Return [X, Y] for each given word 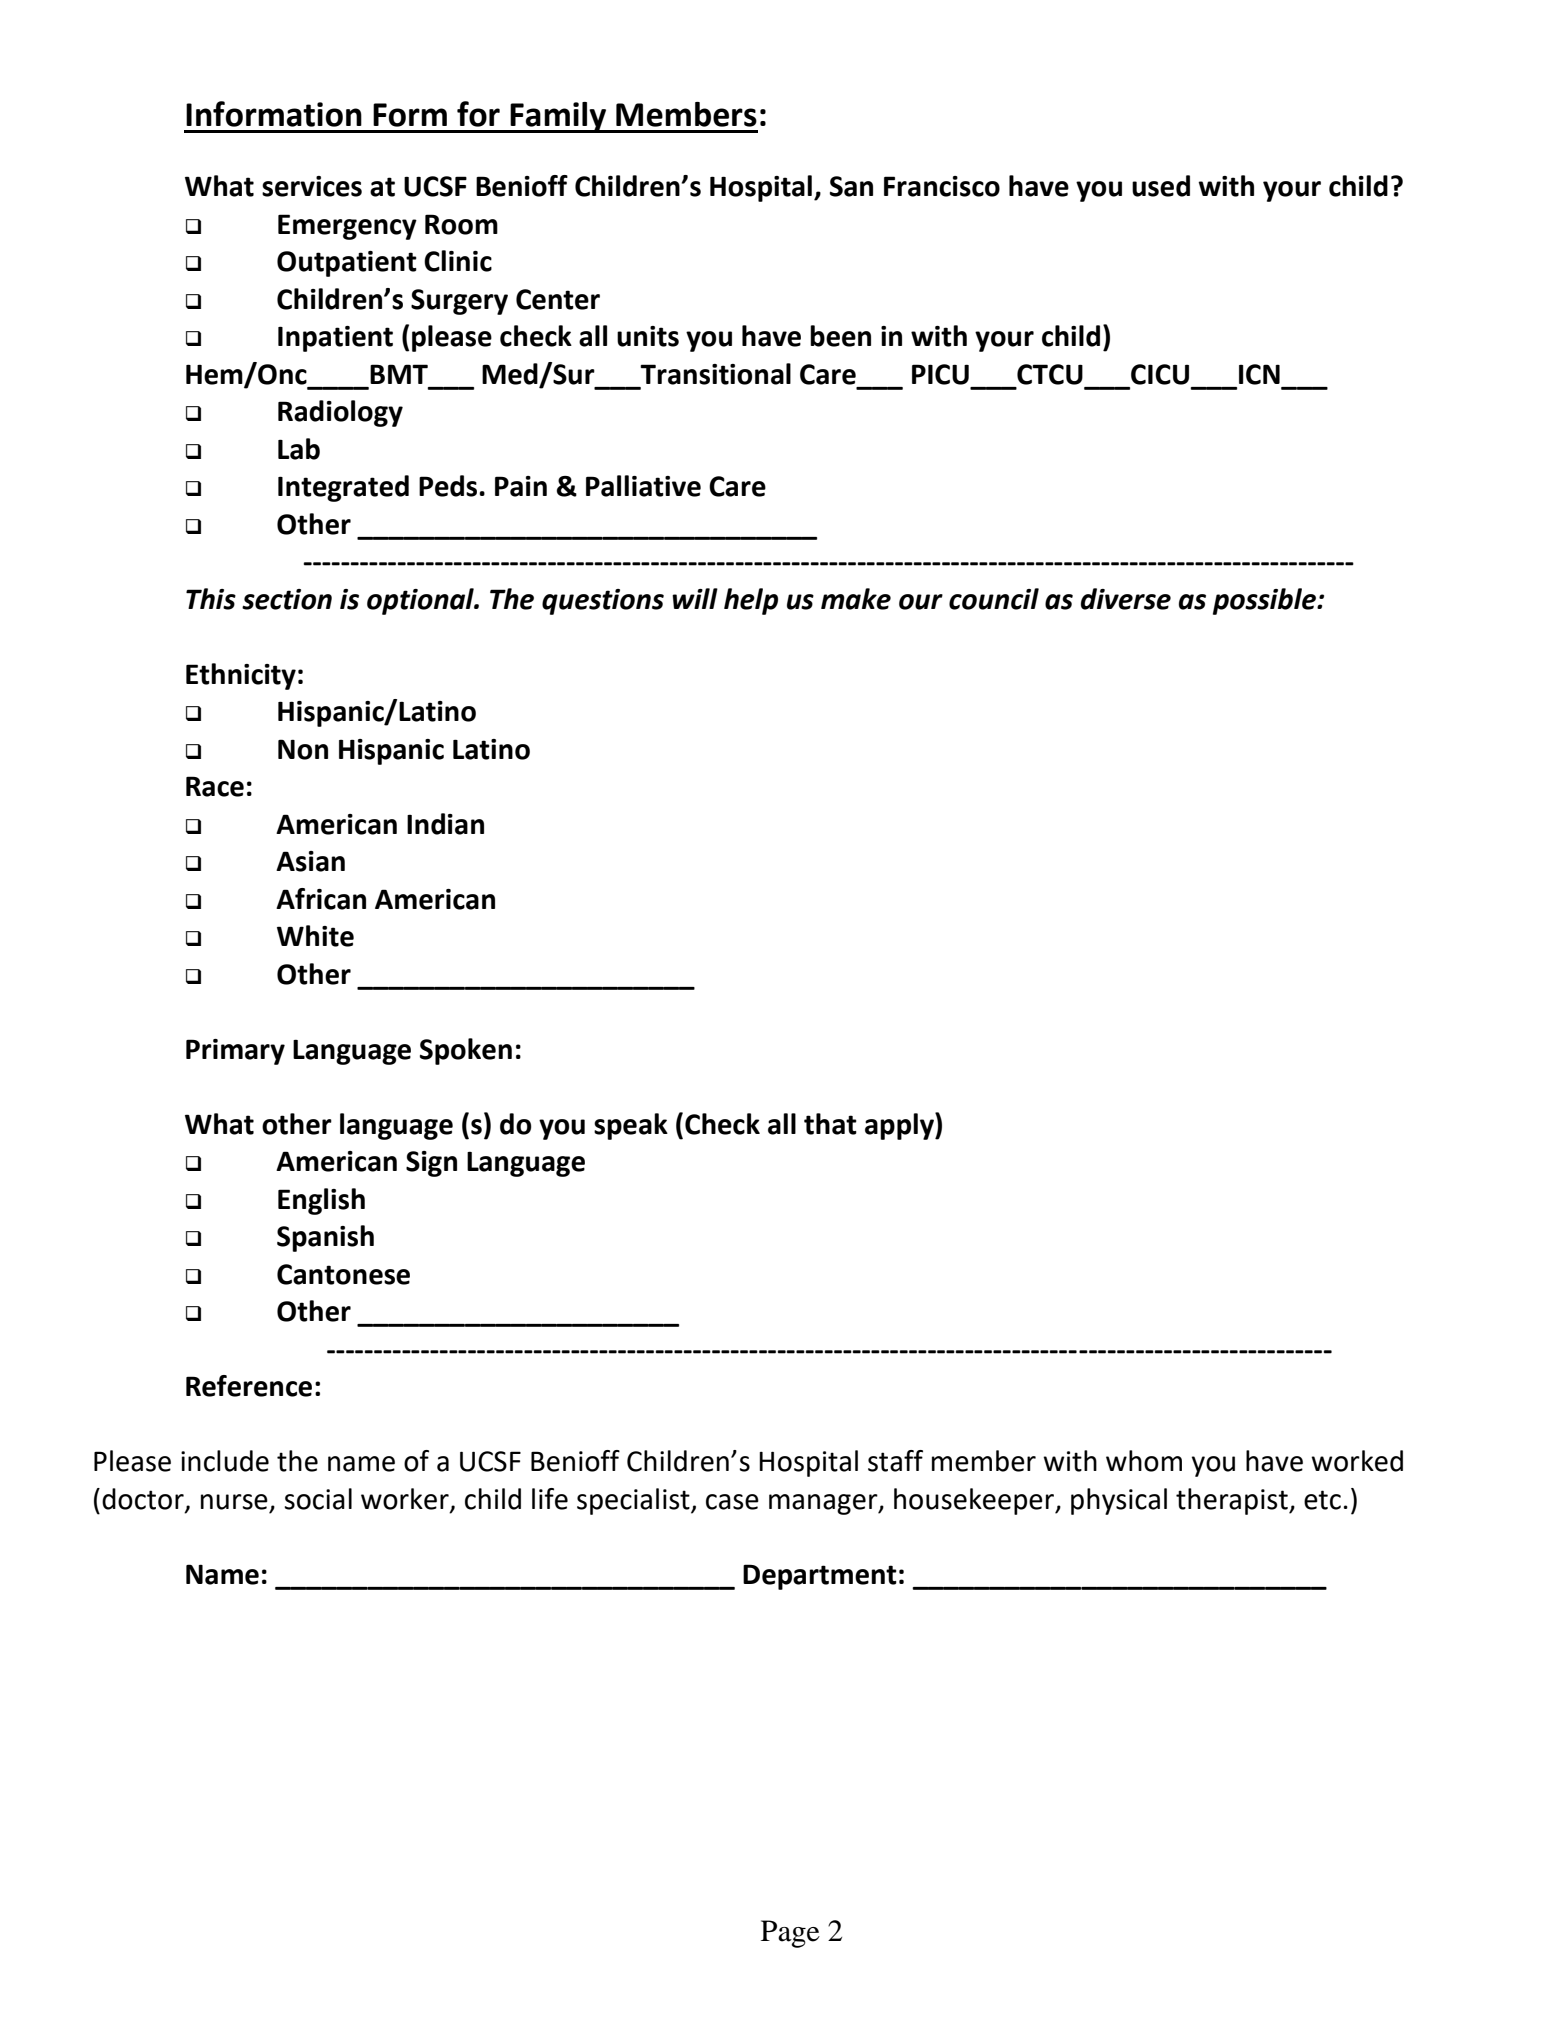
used [1161, 186]
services [312, 186]
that [830, 1124]
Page [790, 1934]
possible [1266, 601]
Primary [235, 1052]
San [851, 186]
